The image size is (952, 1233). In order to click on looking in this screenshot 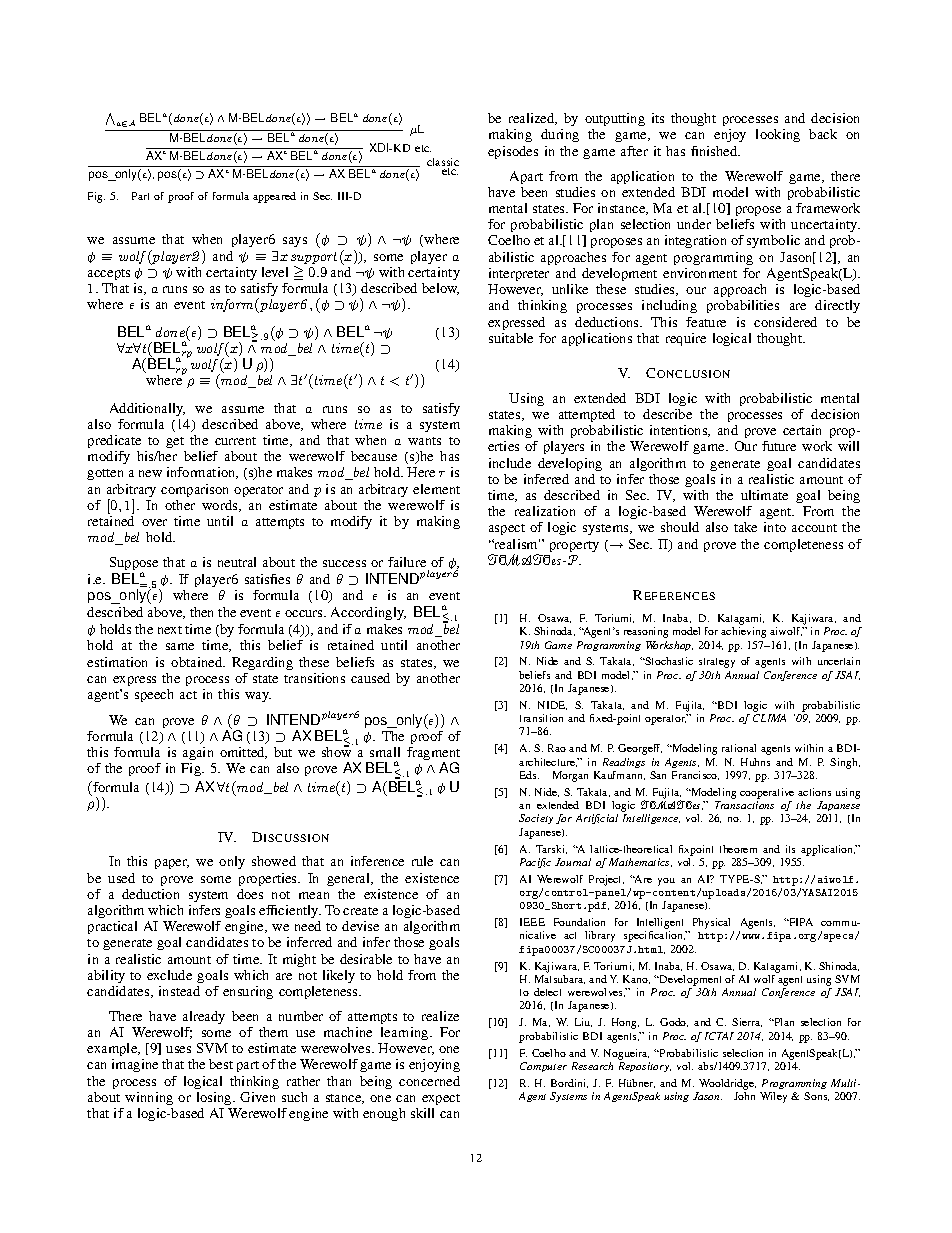, I will do `click(778, 135)`.
